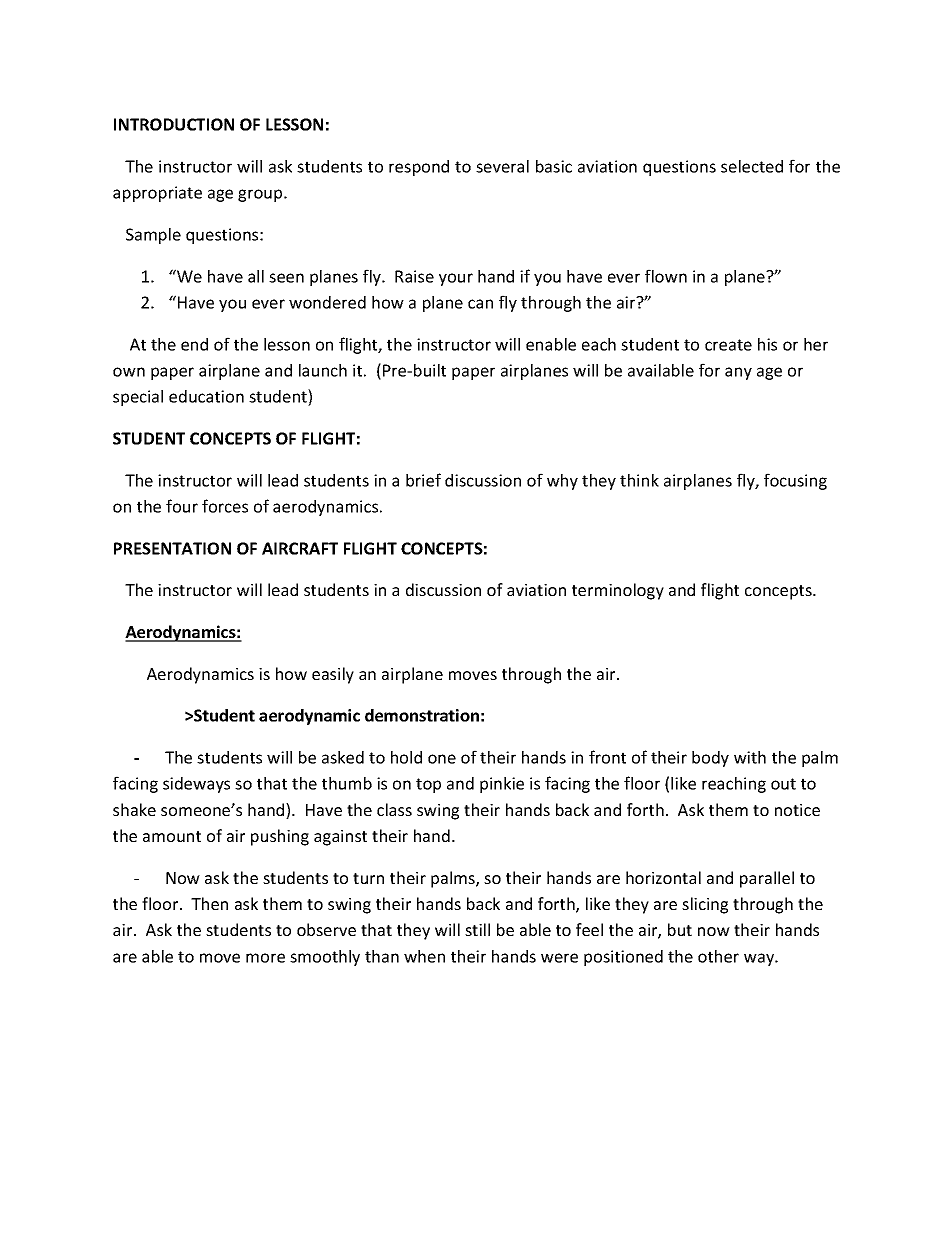 The height and width of the document is (1233, 952). I want to click on education, so click(206, 396).
